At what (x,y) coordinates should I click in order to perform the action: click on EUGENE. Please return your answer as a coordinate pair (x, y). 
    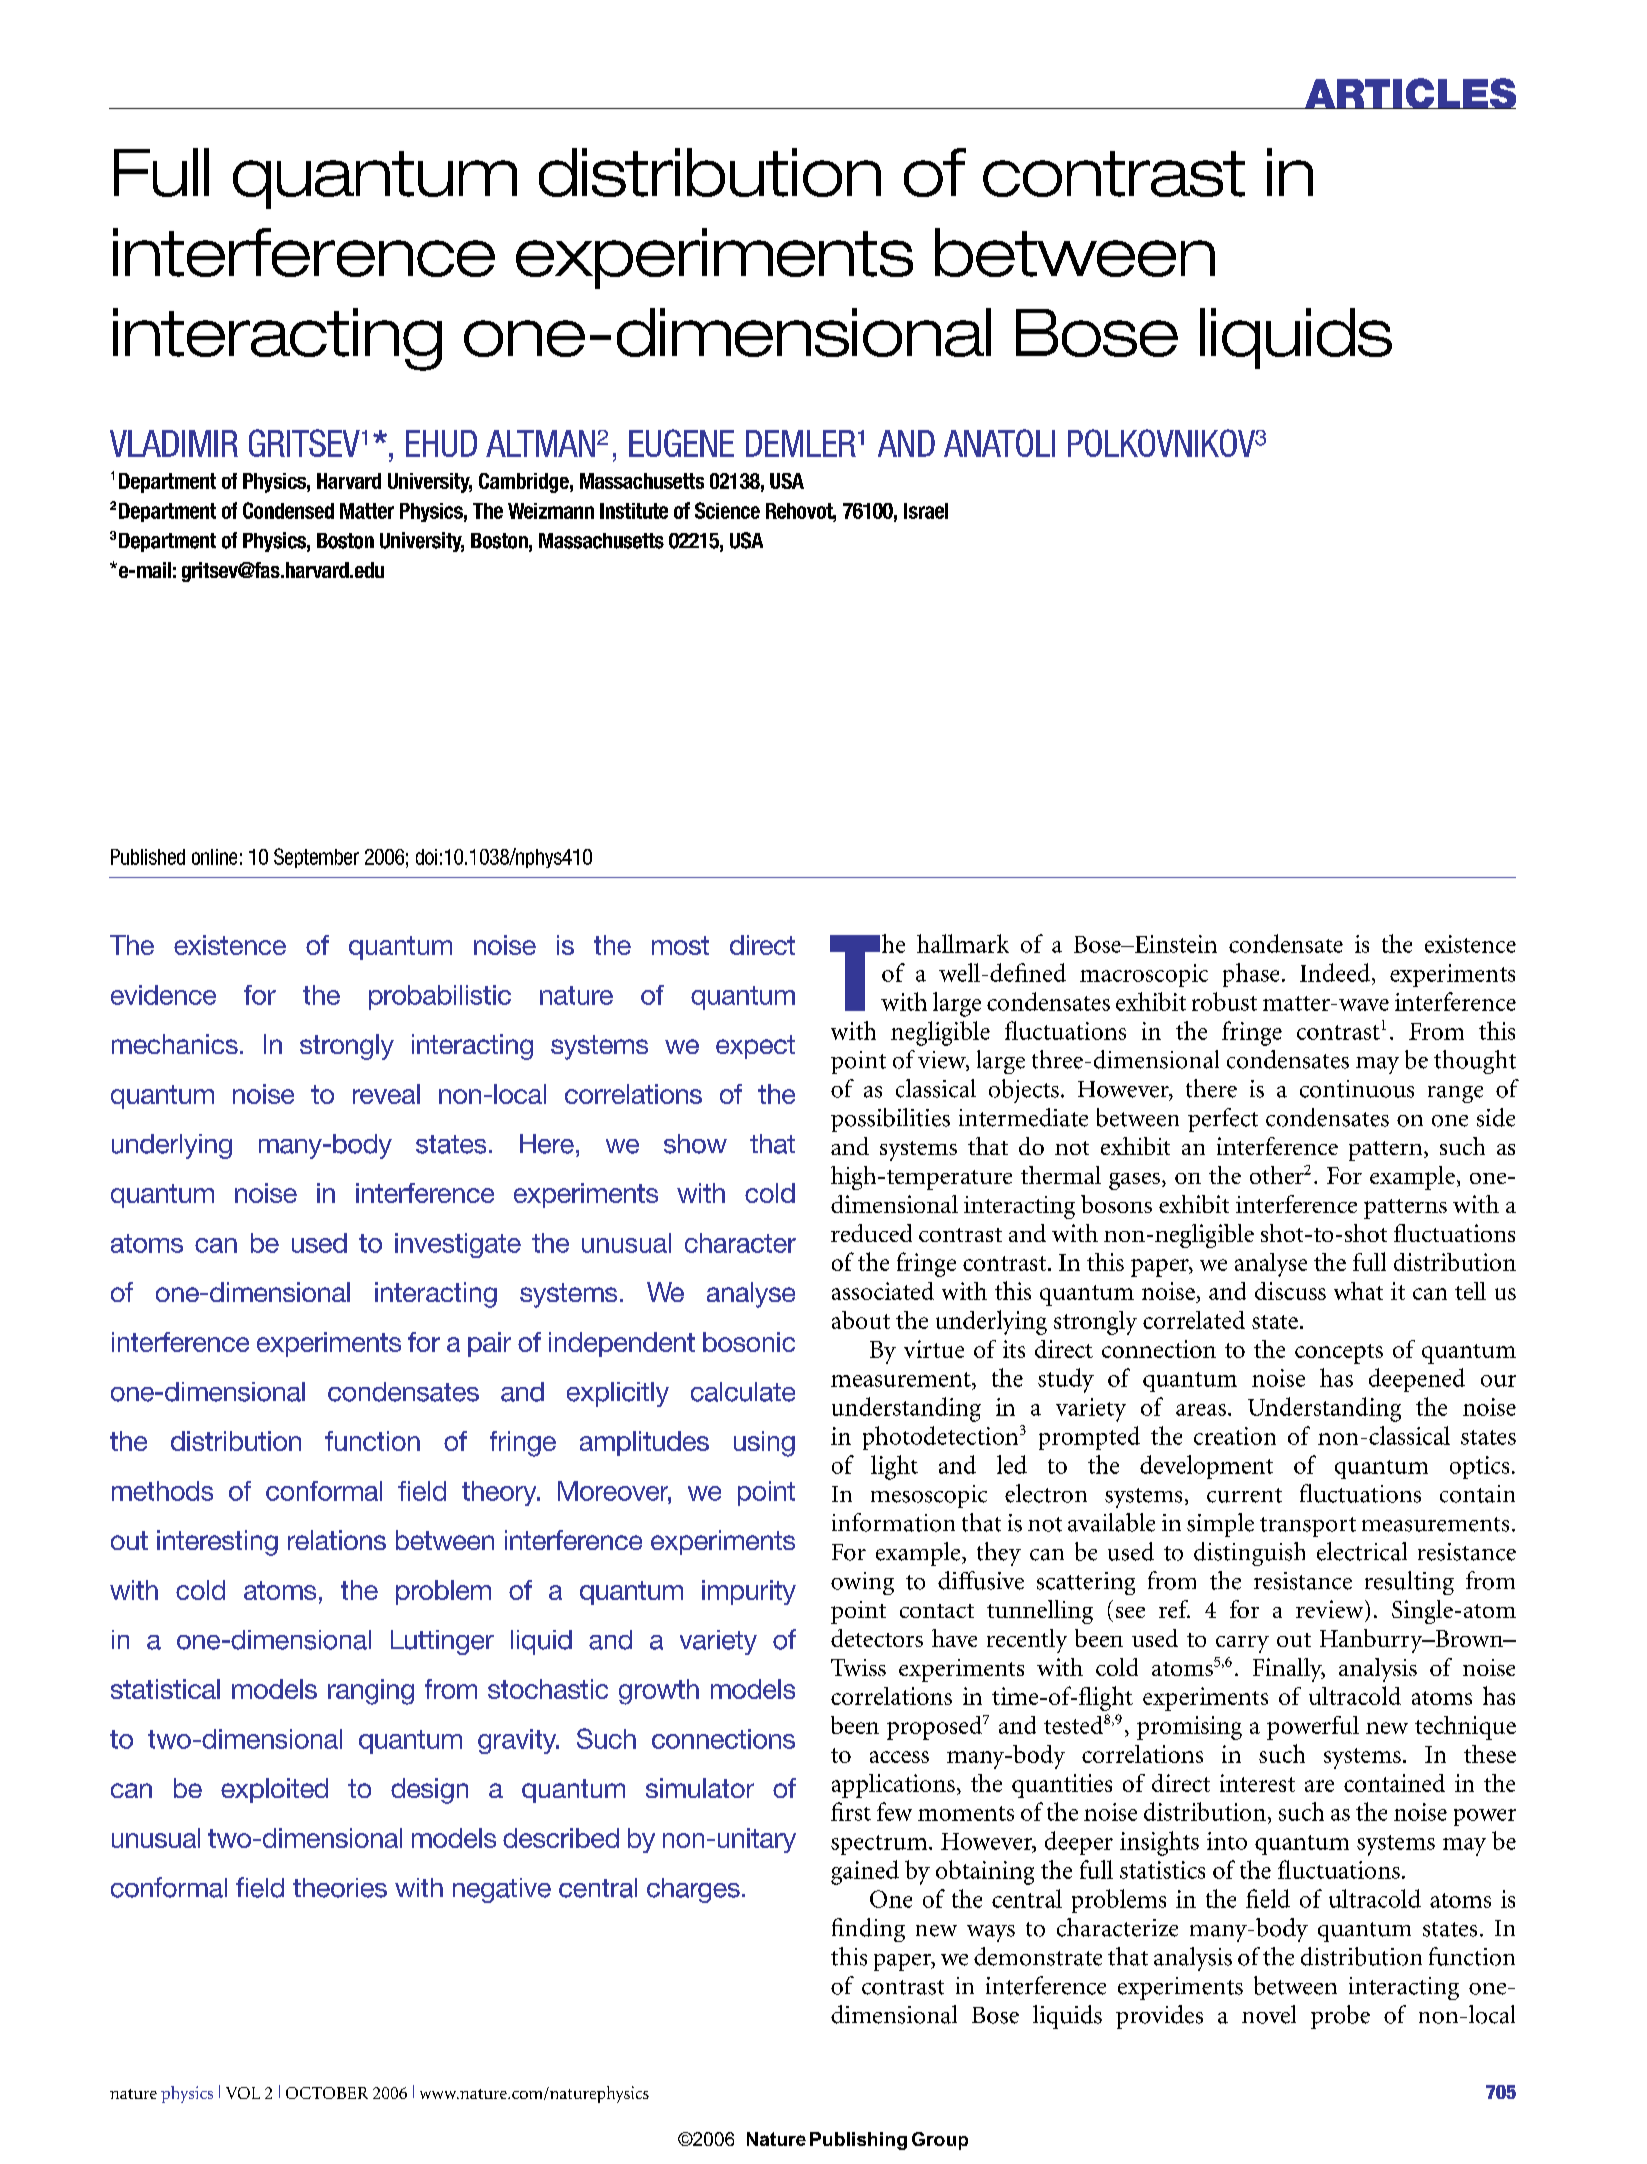
    Looking at the image, I should click on (681, 443).
